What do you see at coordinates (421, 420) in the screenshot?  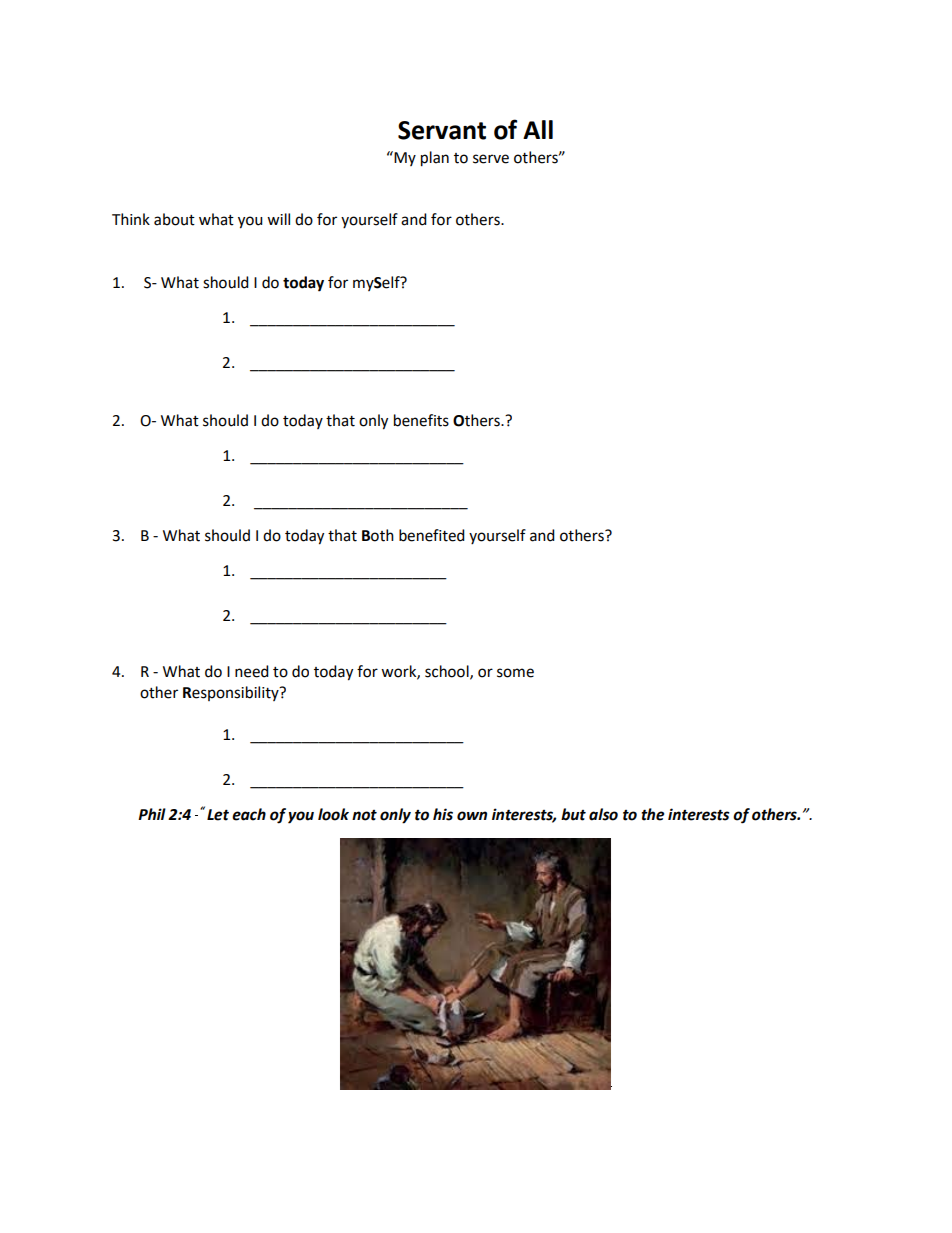 I see `benefits` at bounding box center [421, 420].
